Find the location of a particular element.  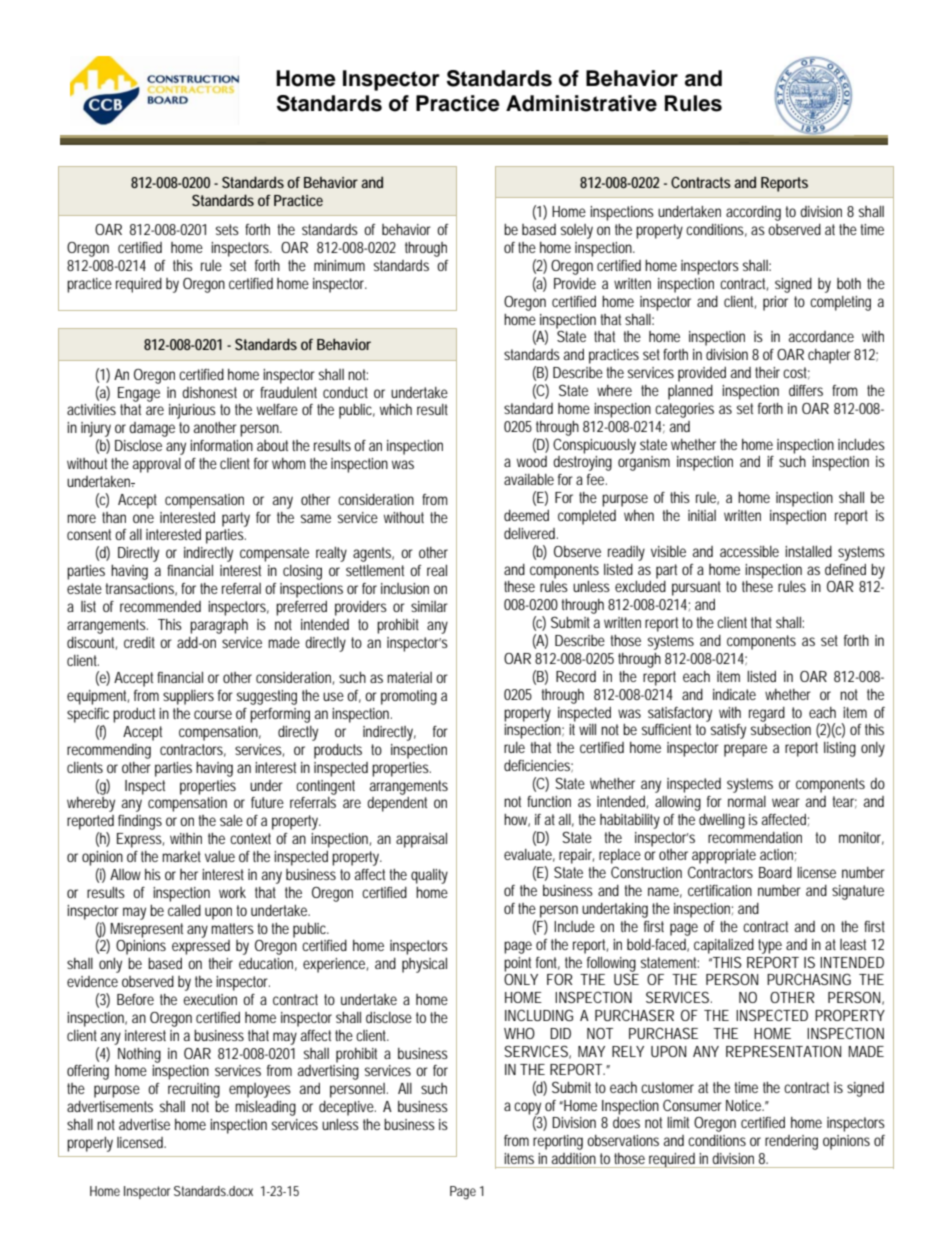

according is located at coordinates (753, 213).
